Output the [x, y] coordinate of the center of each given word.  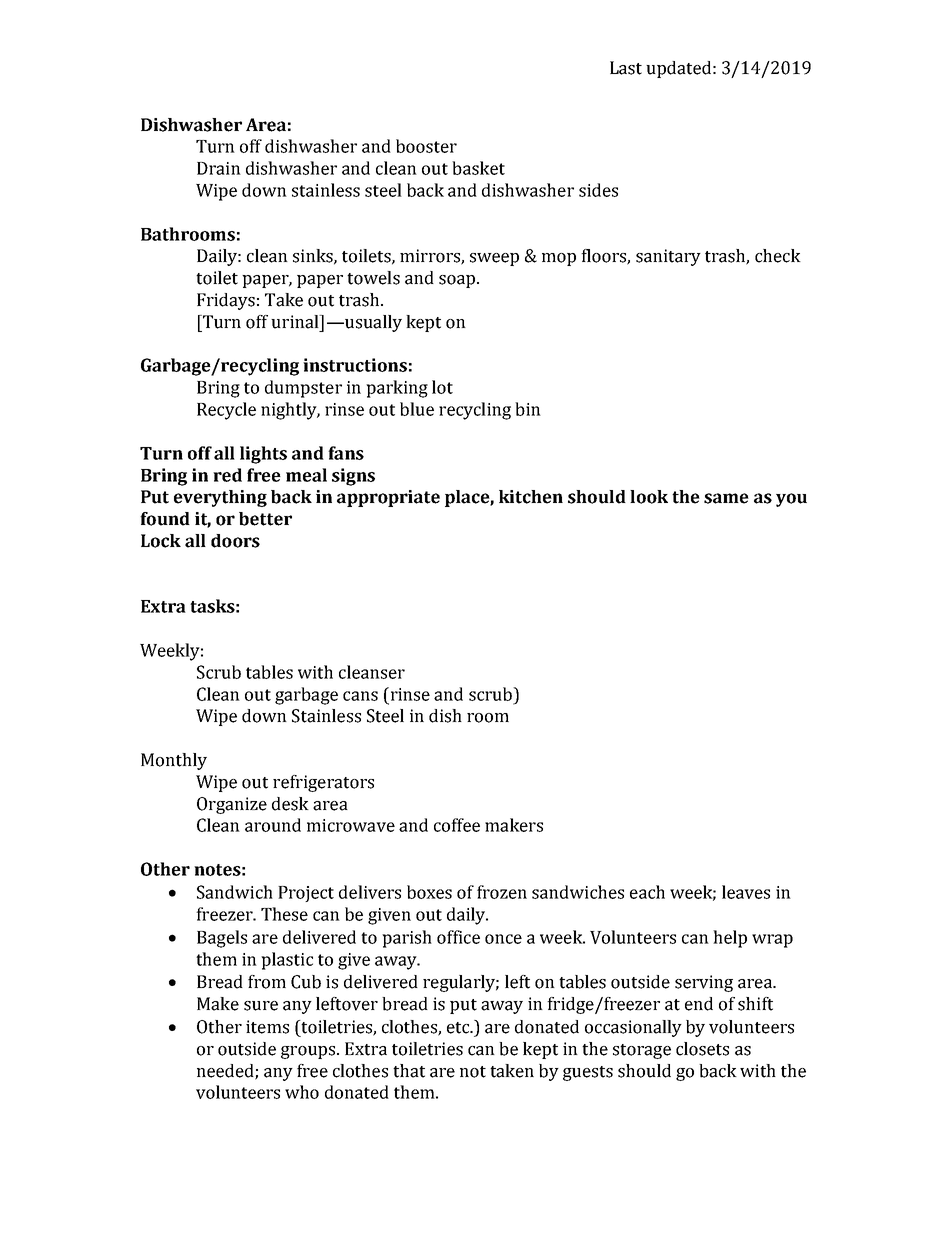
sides [598, 190]
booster [426, 146]
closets [702, 1049]
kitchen [531, 497]
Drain [219, 168]
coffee [457, 825]
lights [263, 455]
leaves [746, 892]
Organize [232, 805]
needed [226, 1071]
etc [459, 1028]
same [726, 498]
